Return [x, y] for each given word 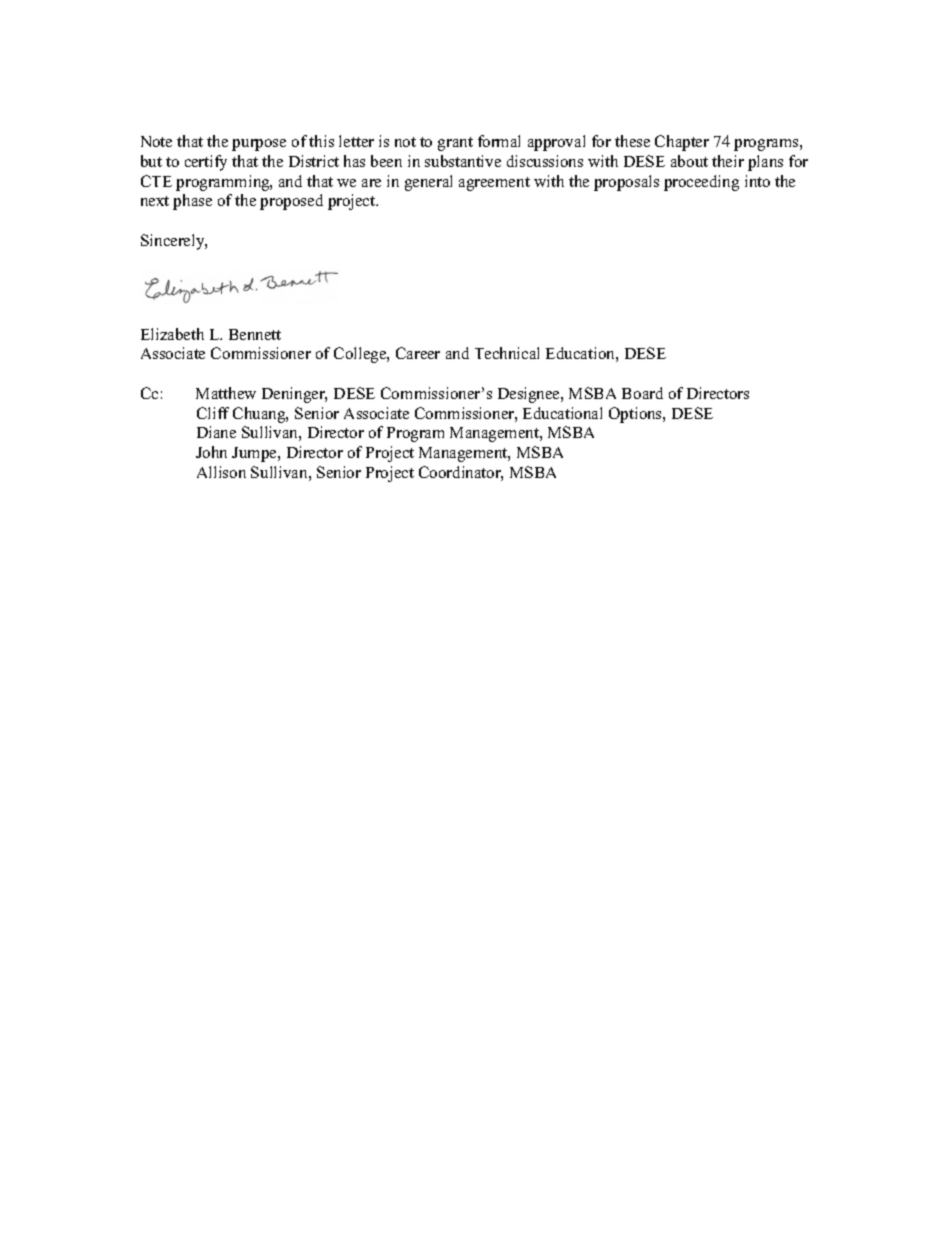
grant [455, 144]
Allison [221, 472]
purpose [259, 145]
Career [418, 353]
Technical [507, 353]
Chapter [682, 143]
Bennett [255, 334]
